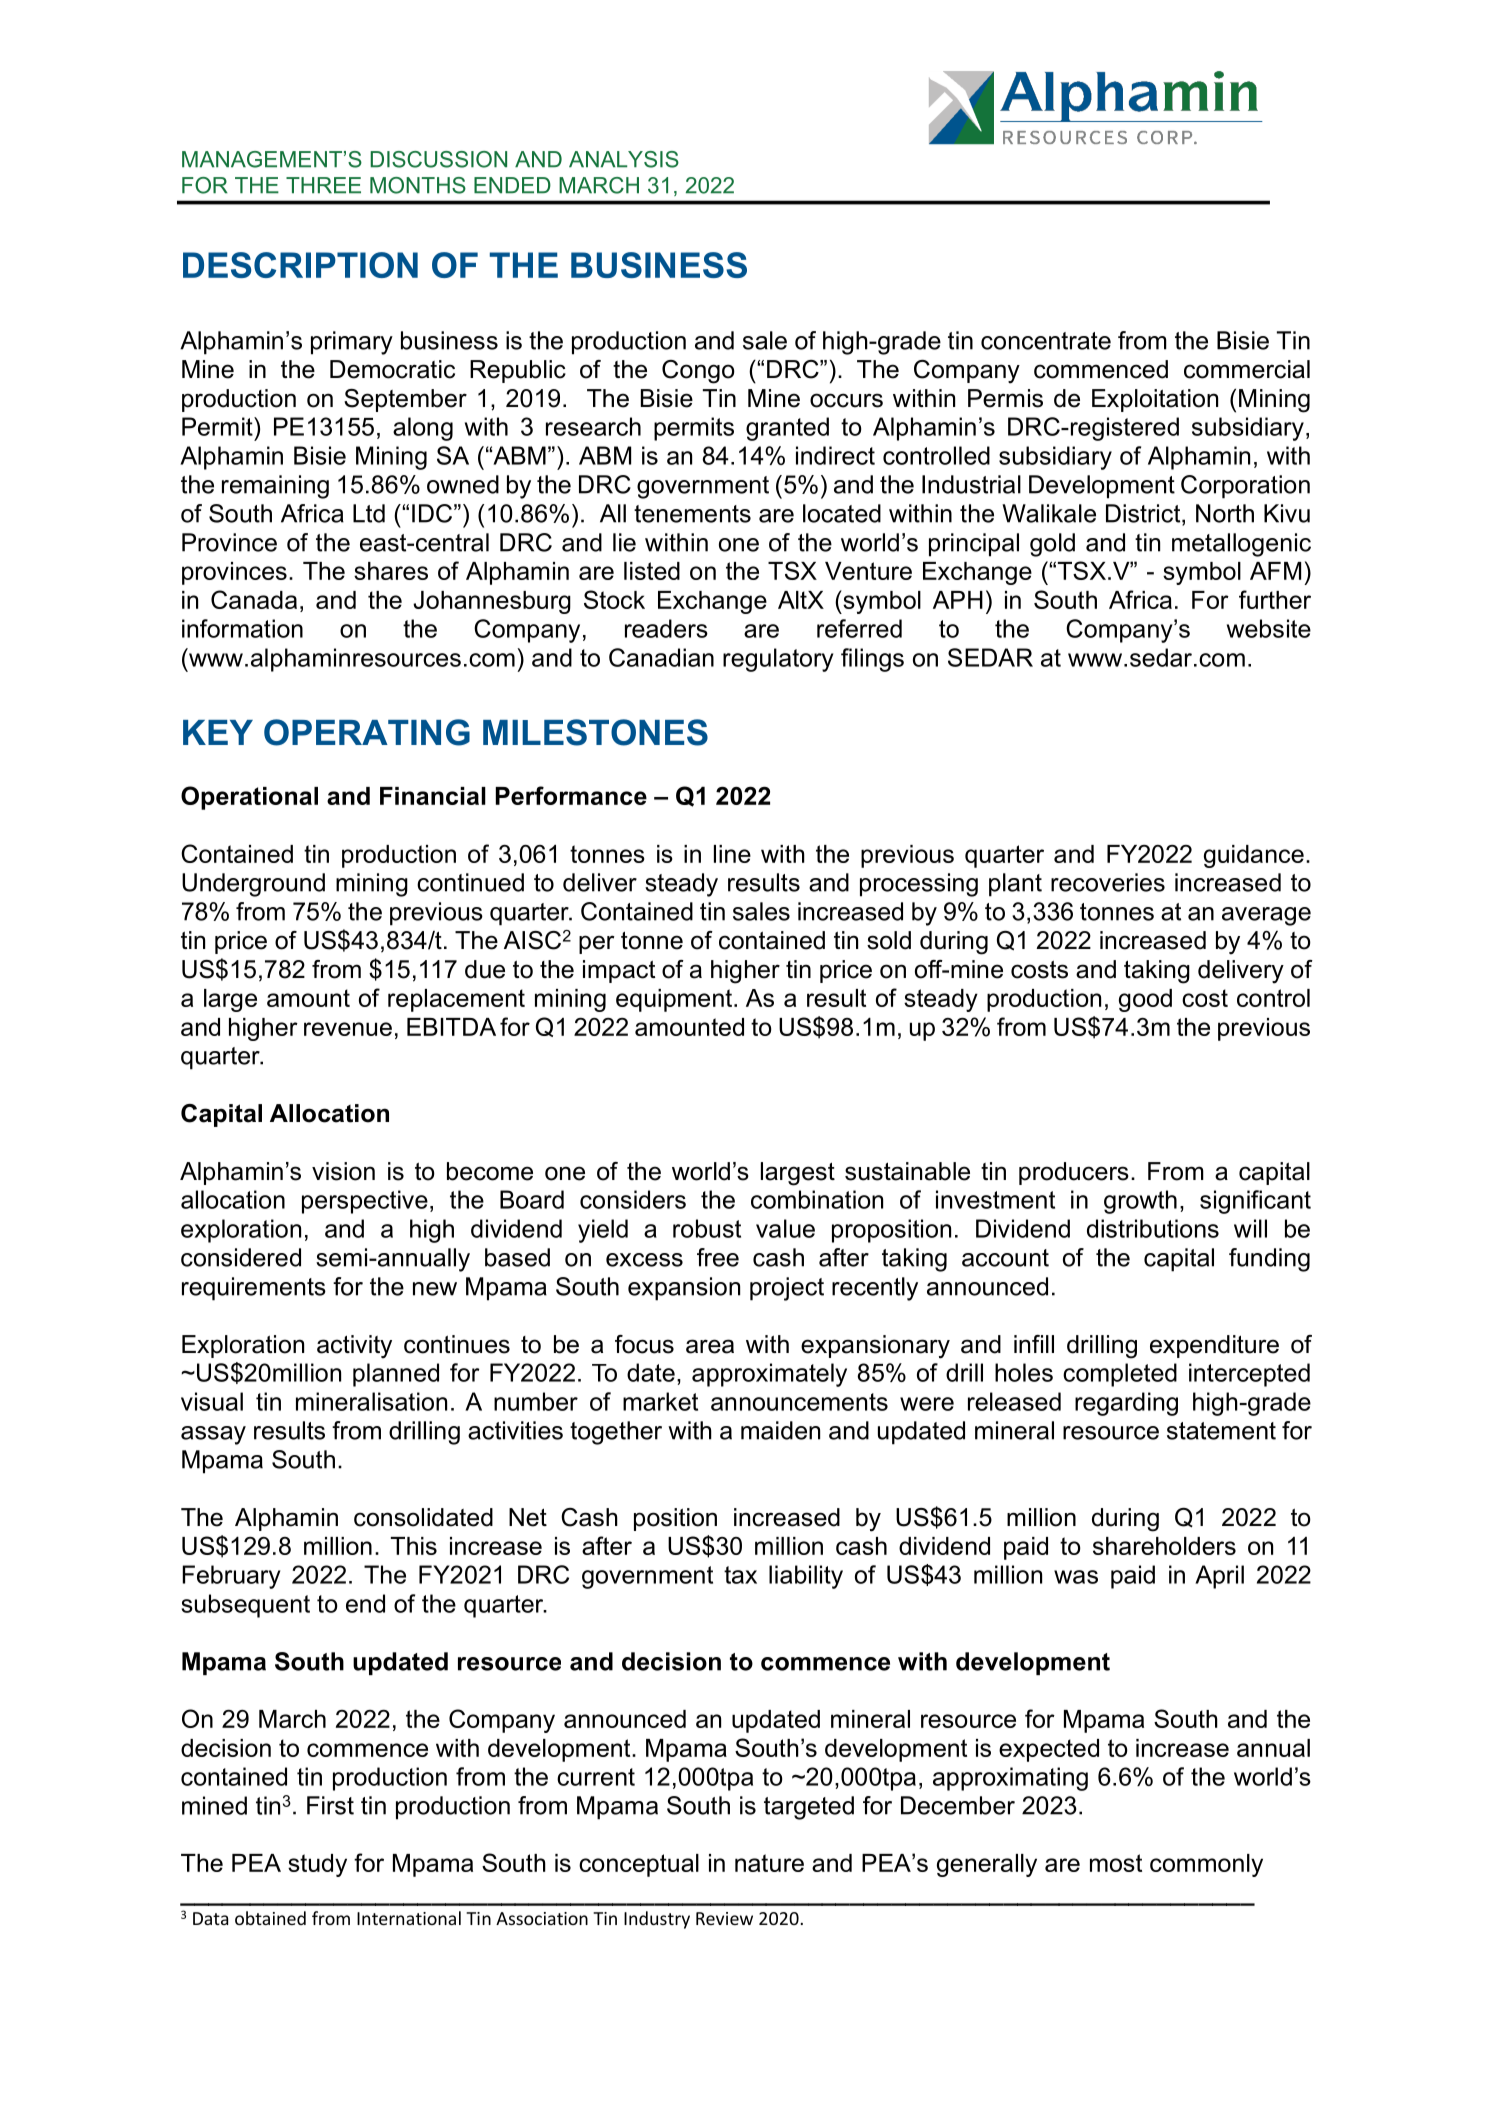 Image resolution: width=1492 pixels, height=2112 pixels. What do you see at coordinates (624, 159) in the screenshot?
I see `ANALYSIS` at bounding box center [624, 159].
